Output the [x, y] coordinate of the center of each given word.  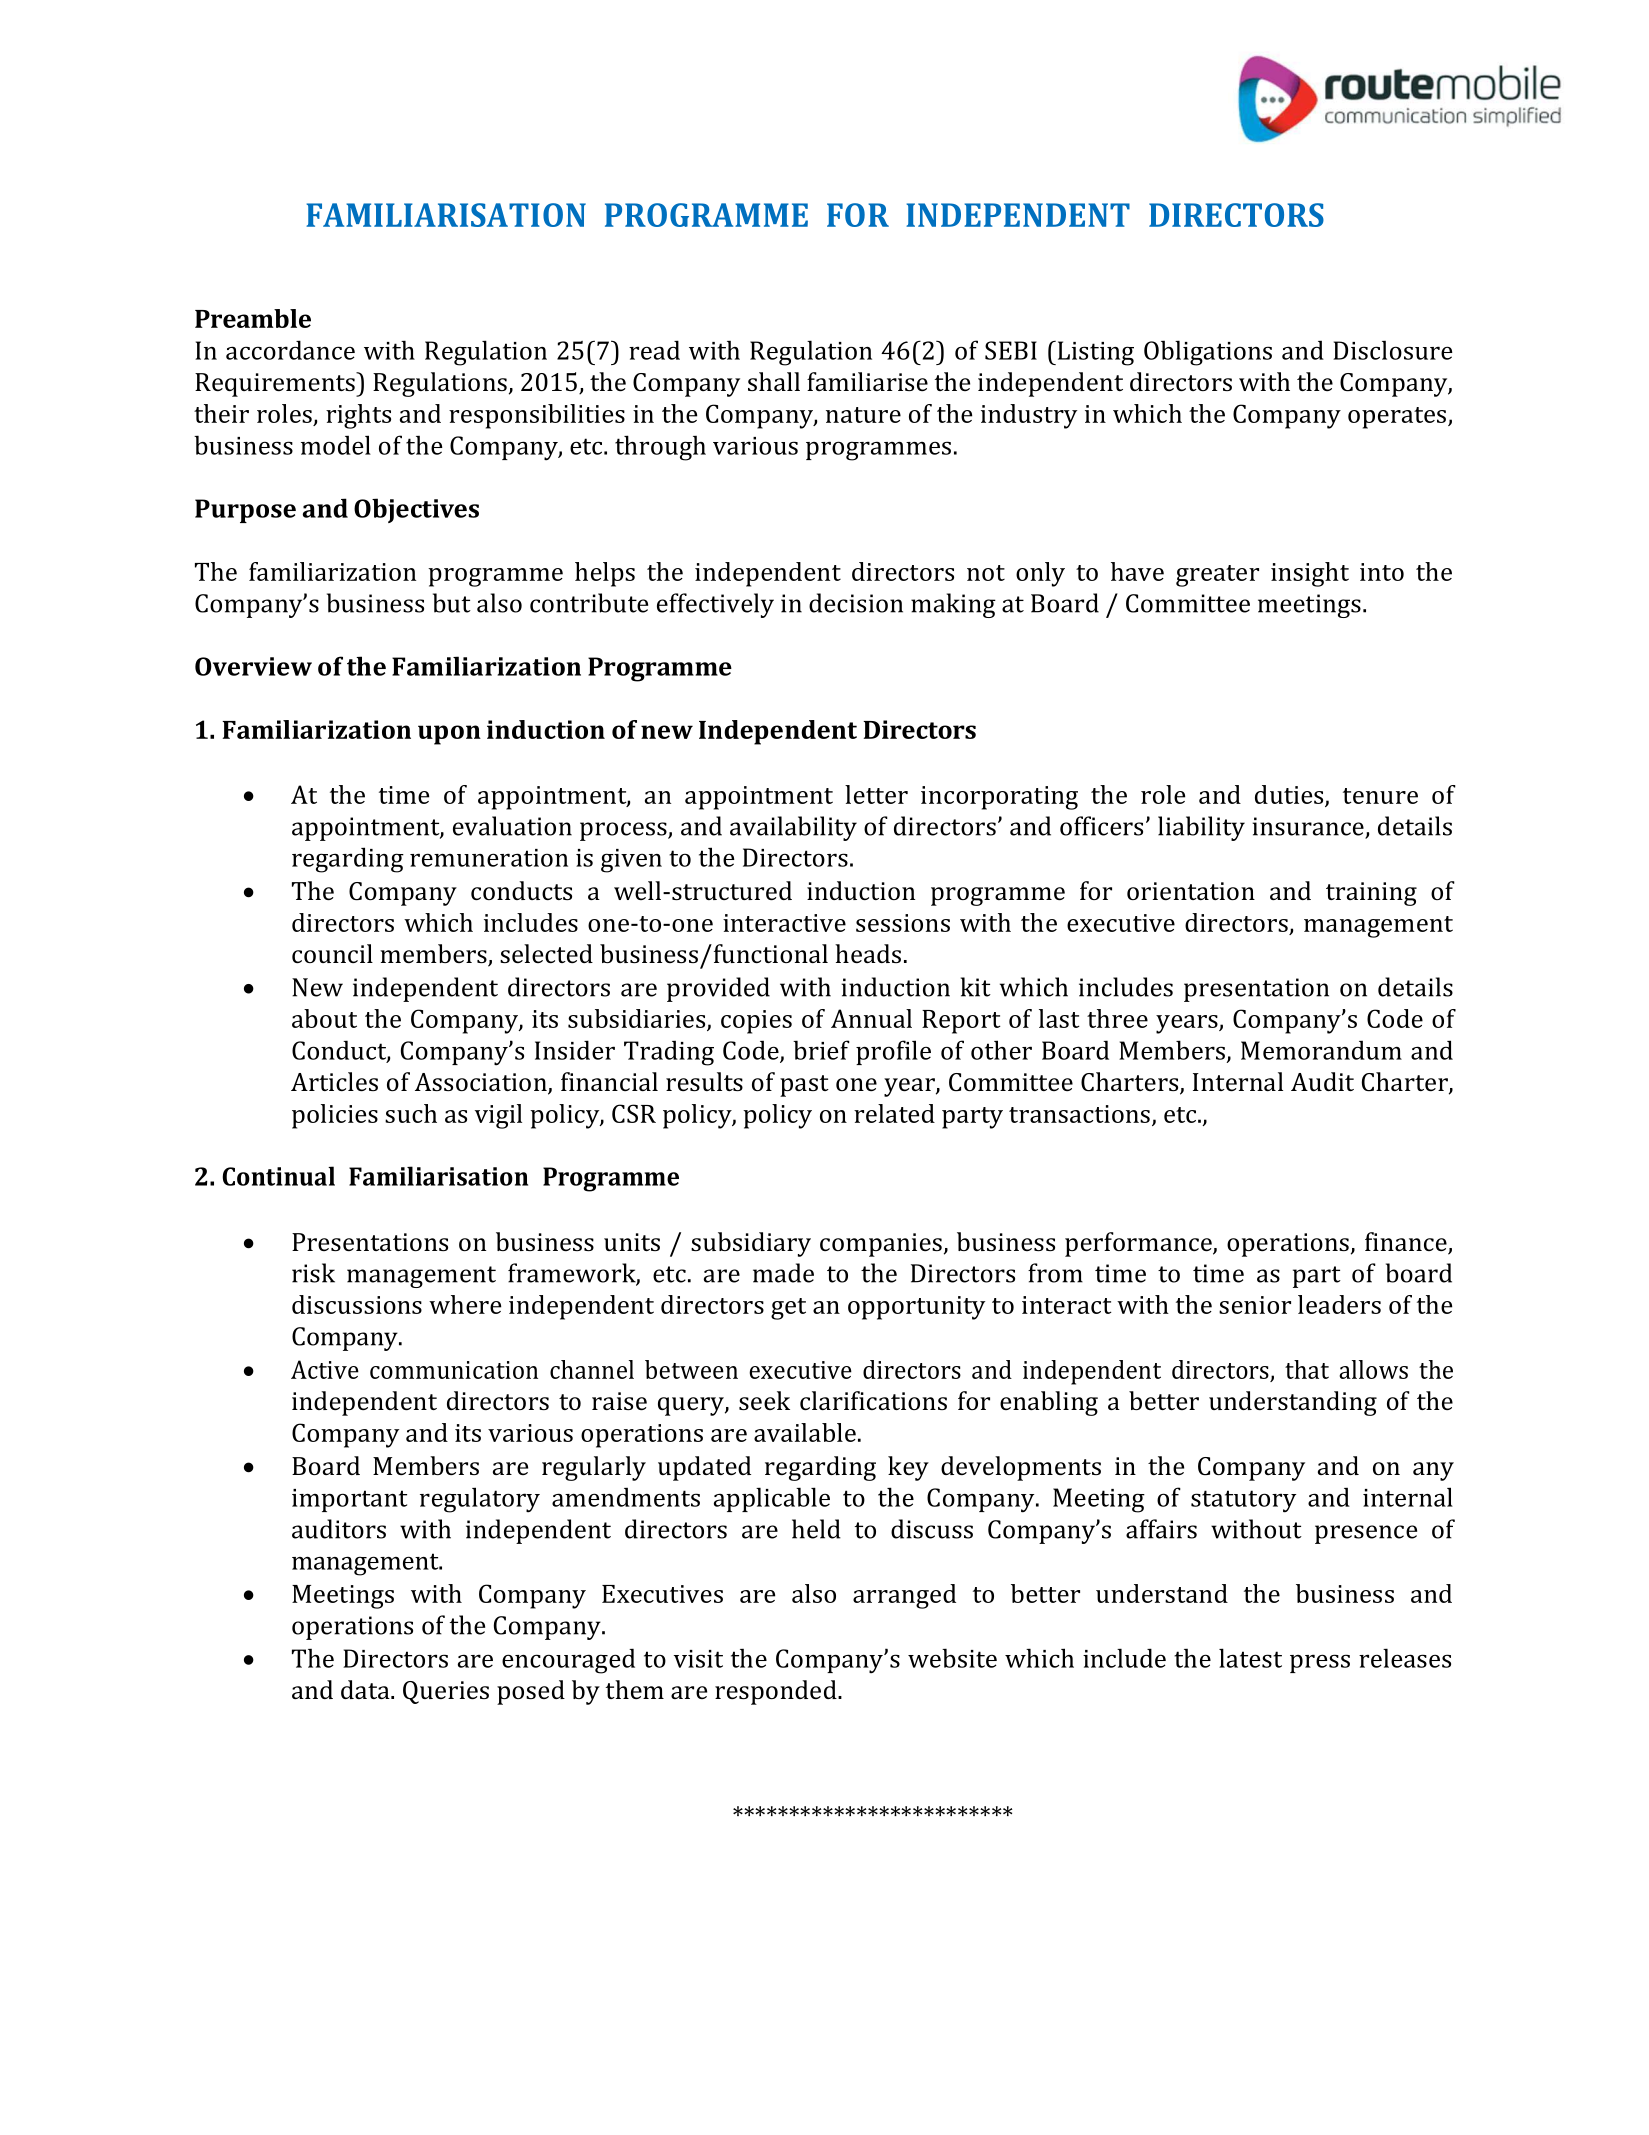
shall [774, 381]
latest [1250, 1658]
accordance [290, 350]
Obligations [1208, 353]
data [366, 1689]
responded [777, 1692]
